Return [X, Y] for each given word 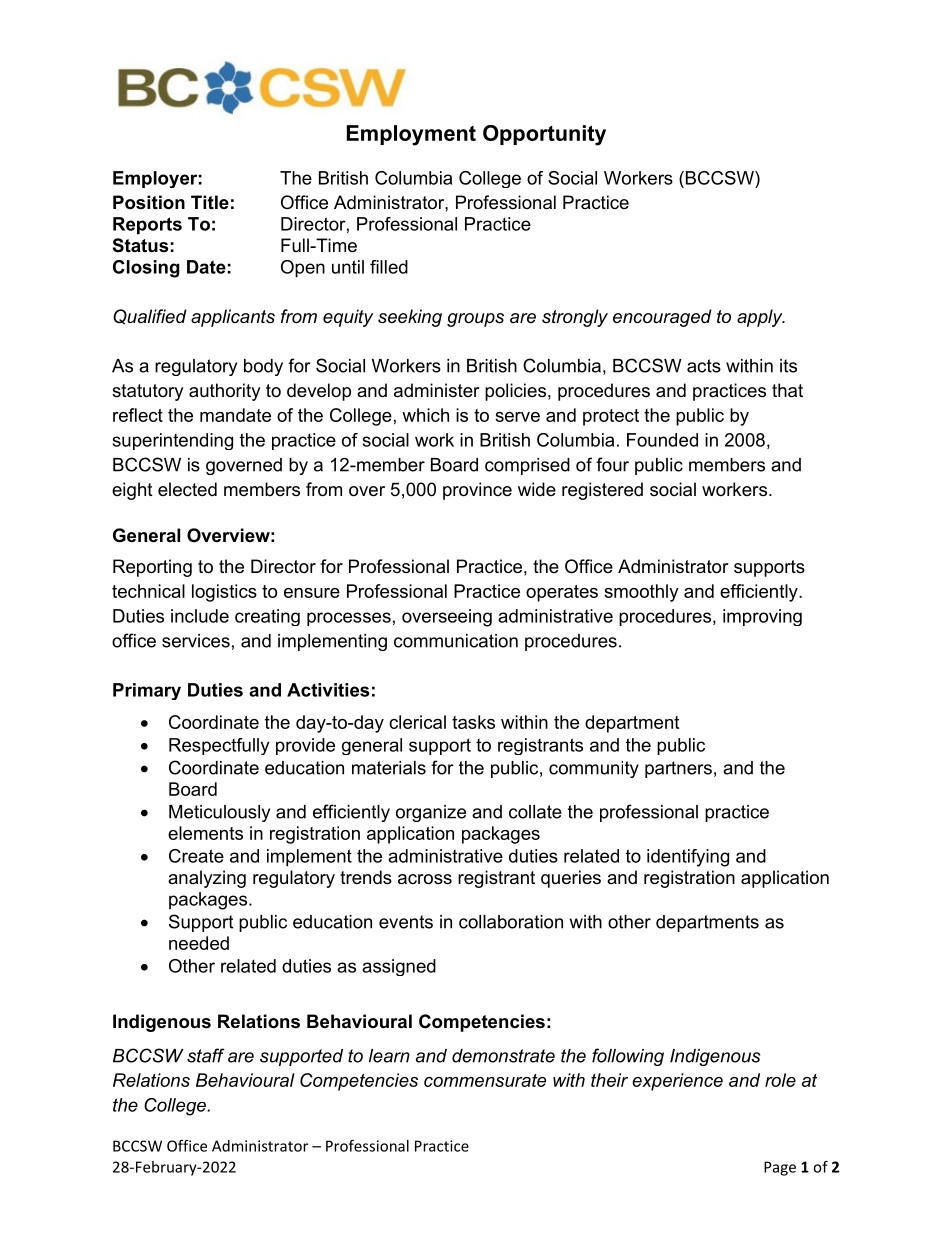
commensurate [485, 1080]
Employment [411, 135]
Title [210, 202]
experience [677, 1082]
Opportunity [544, 135]
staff [206, 1055]
